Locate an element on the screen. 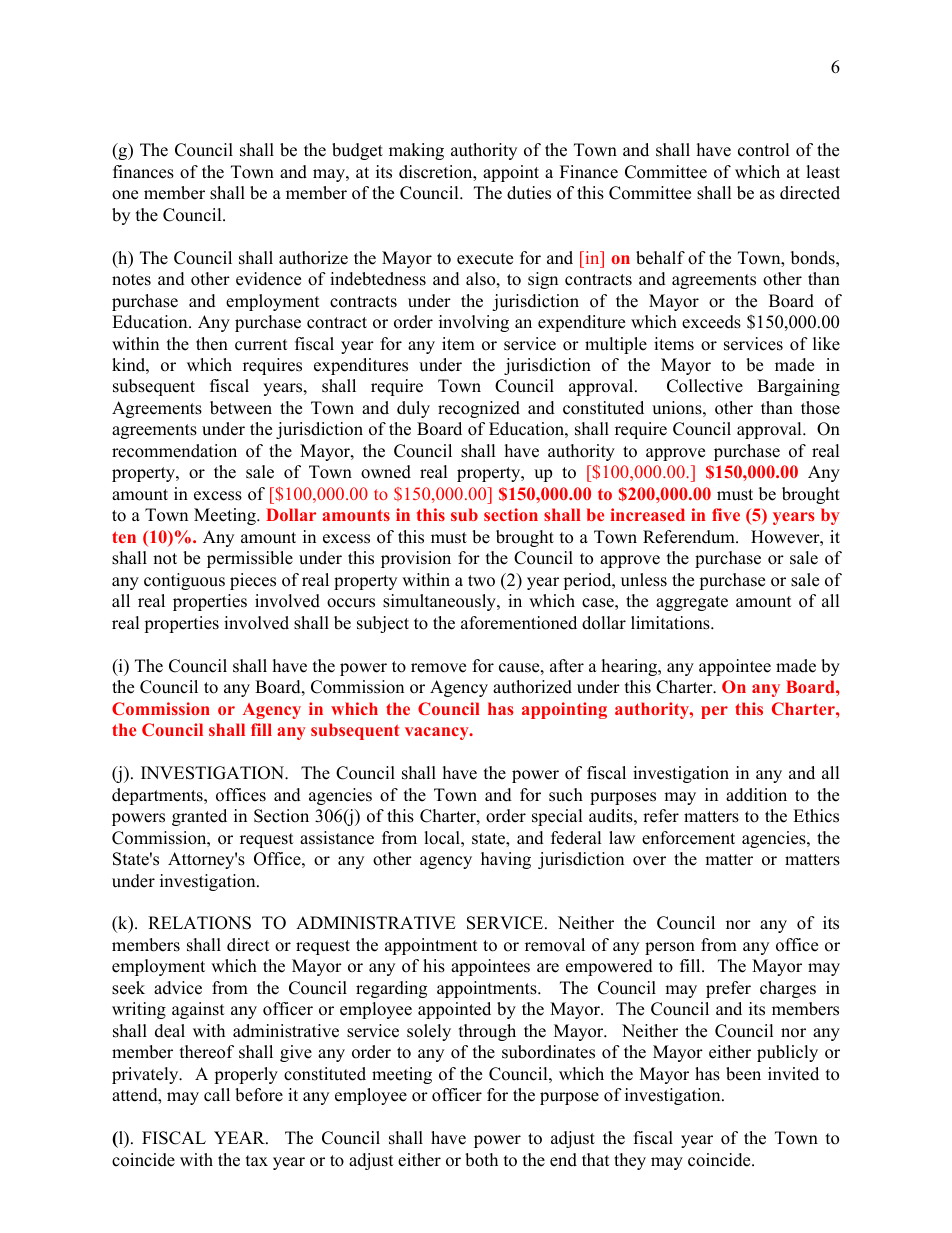 Image resolution: width=952 pixels, height=1233 pixels. been is located at coordinates (743, 1074).
